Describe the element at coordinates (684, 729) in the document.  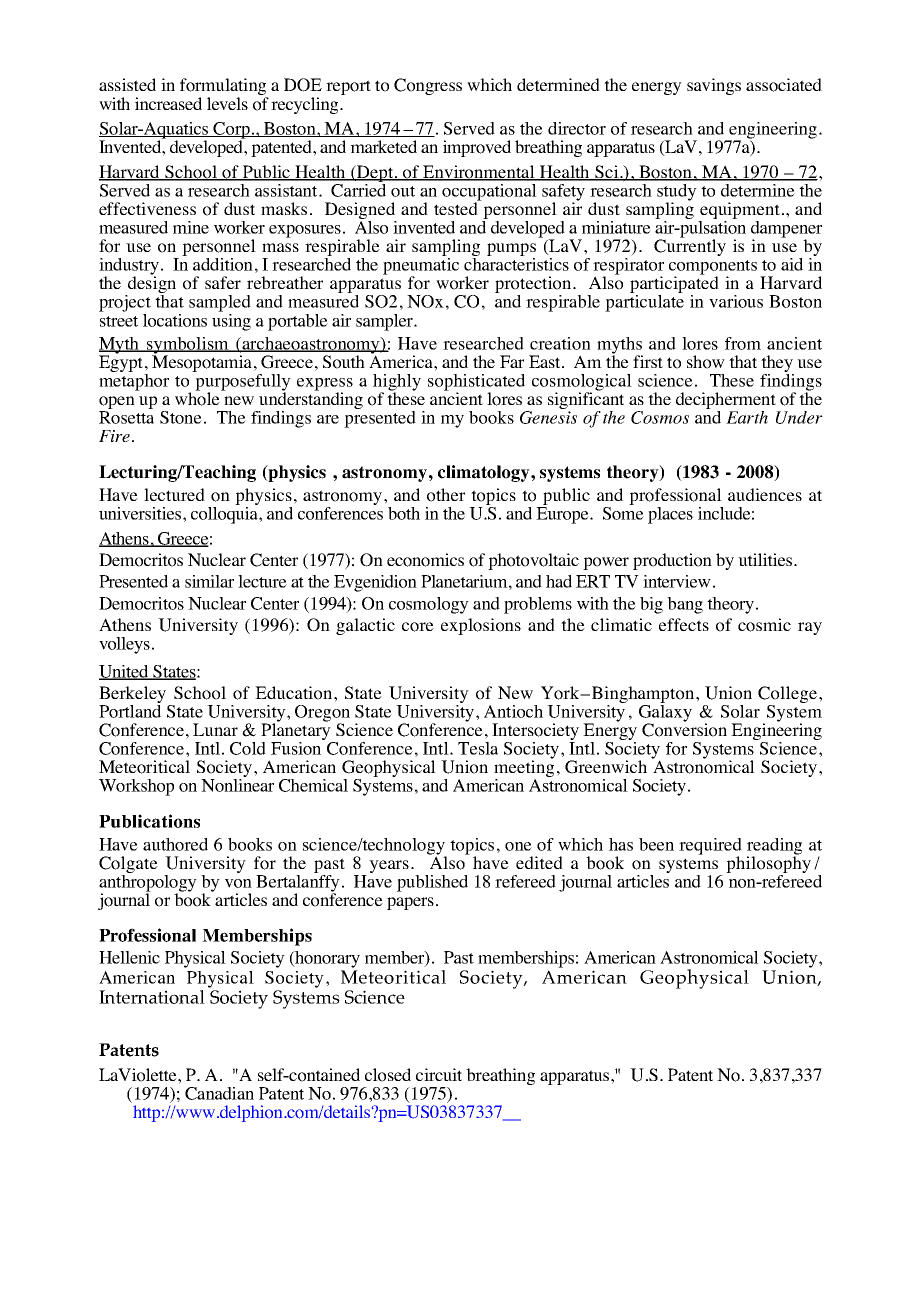
I see `Conversion` at that location.
